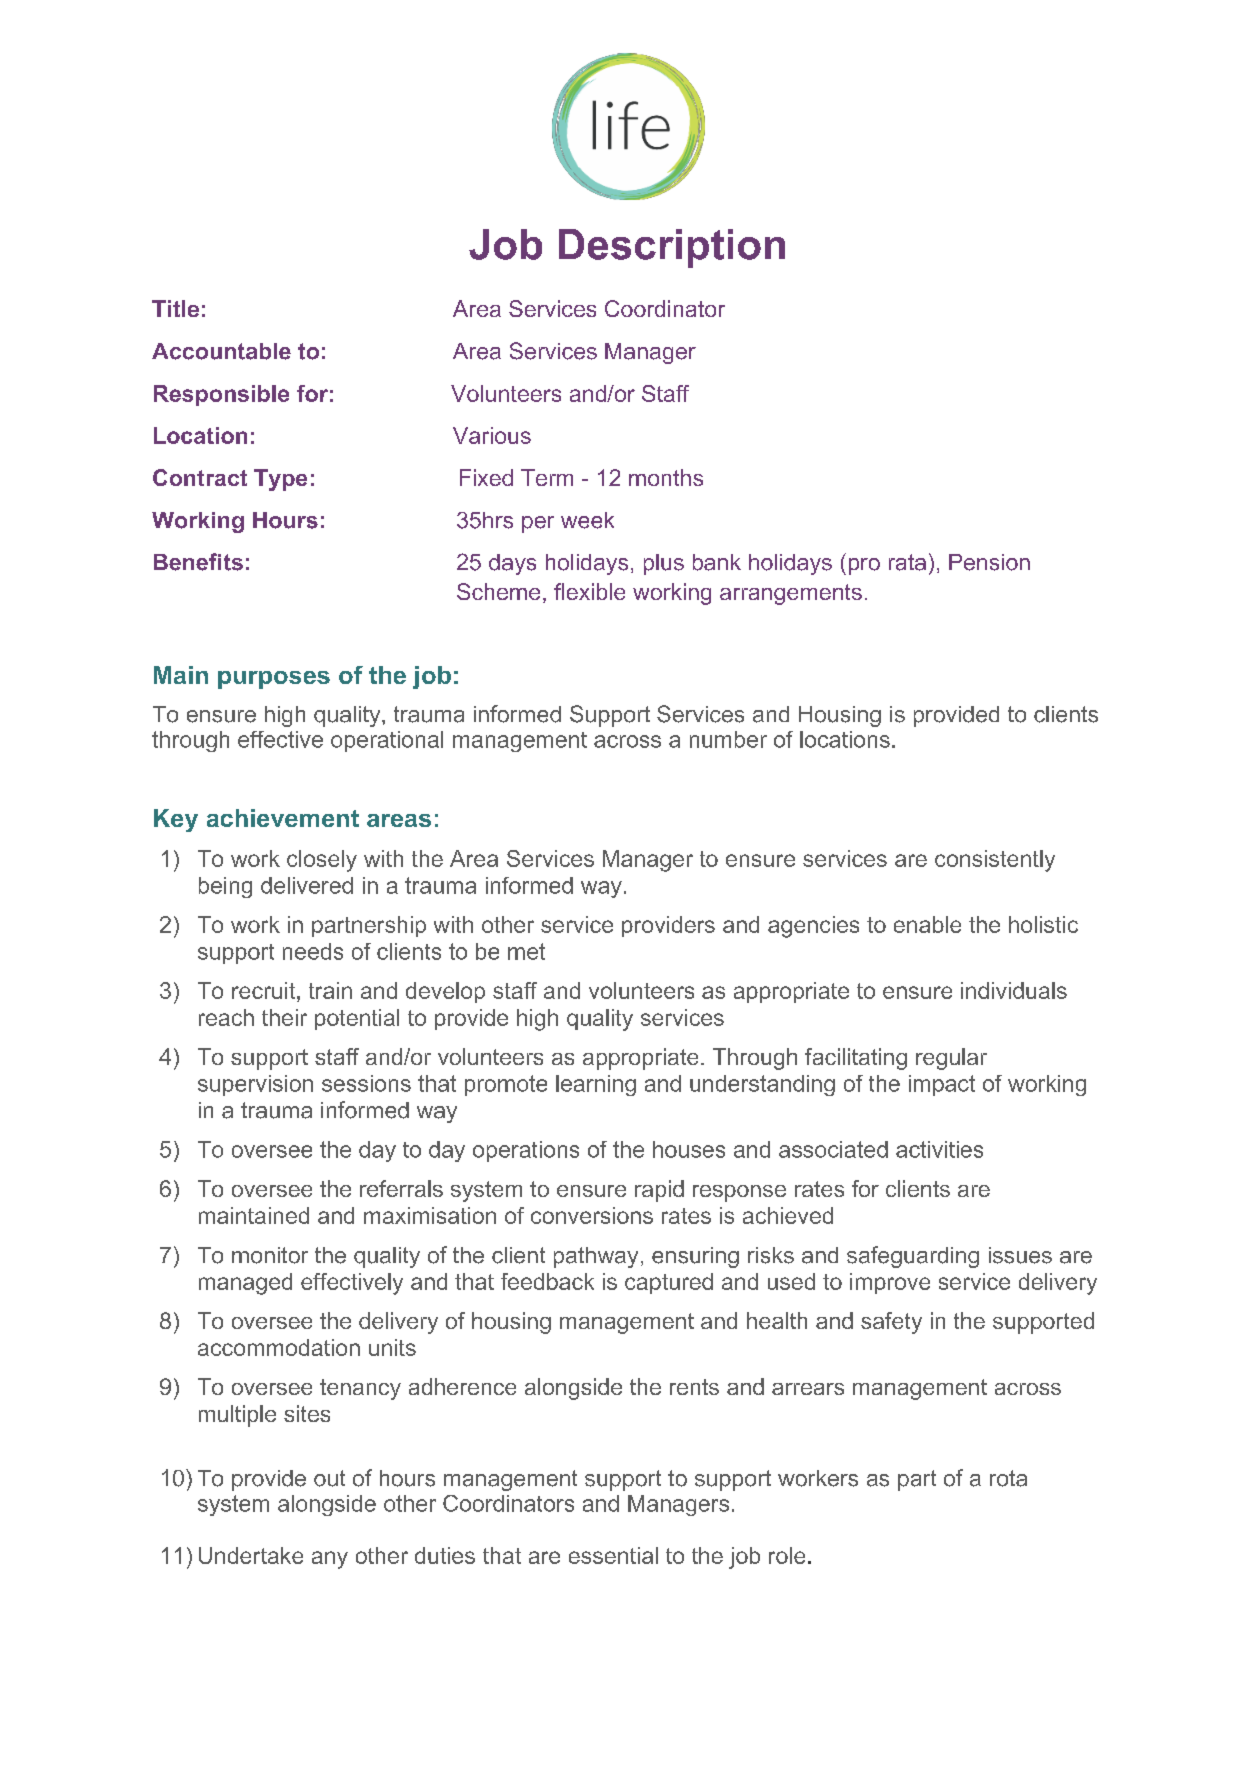  I want to click on Undertake, so click(251, 1555).
